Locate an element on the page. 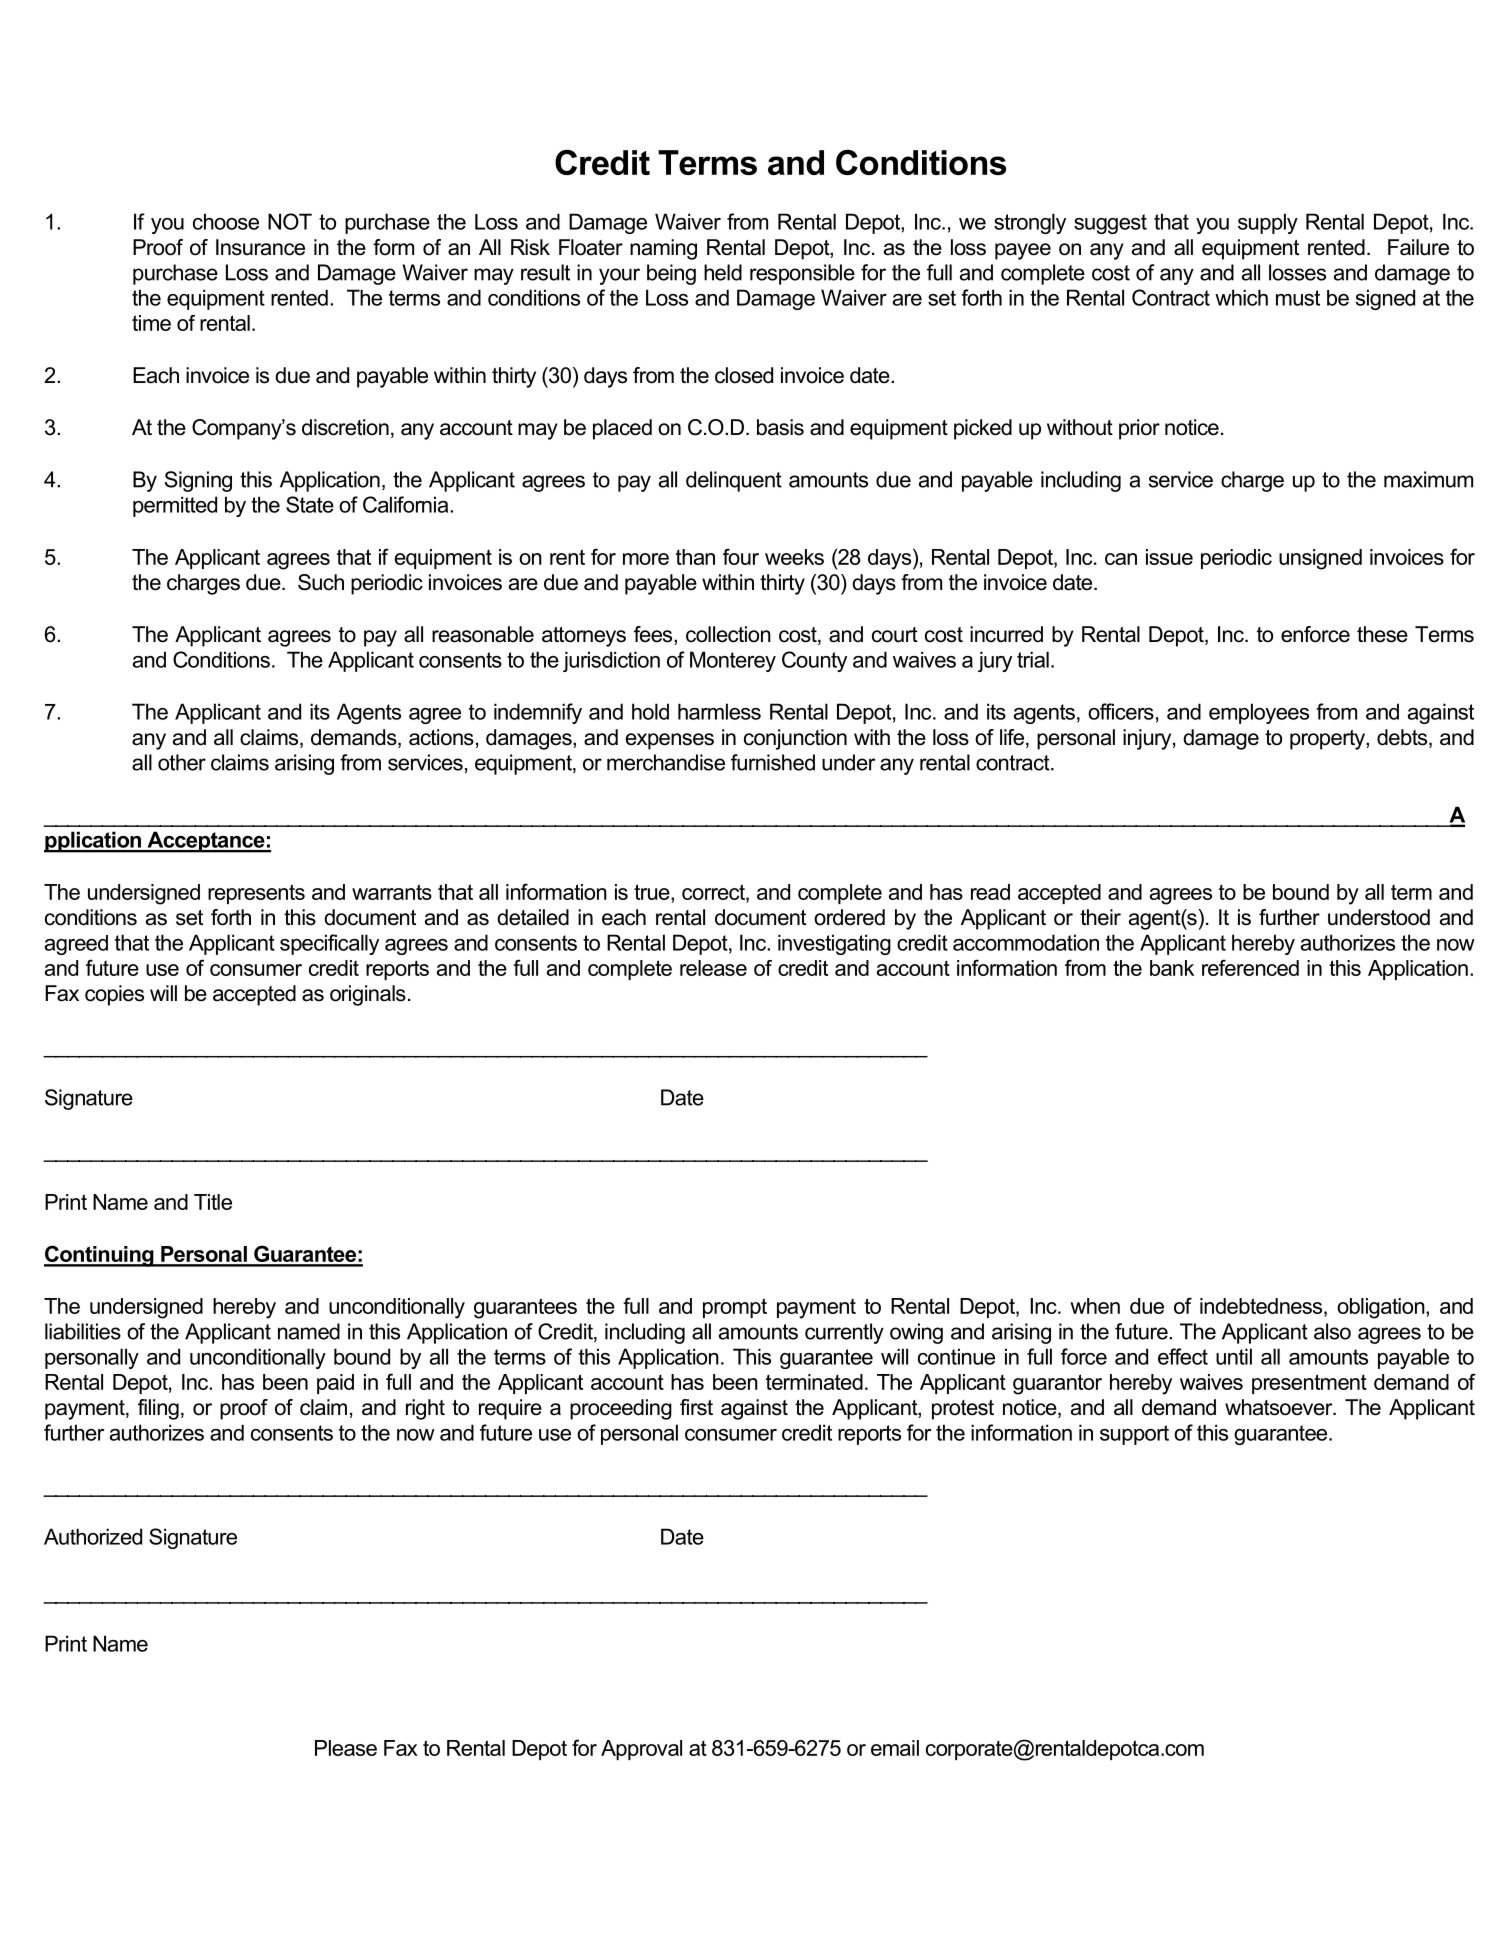 The width and height of the page is (1495, 1935). held is located at coordinates (723, 272).
